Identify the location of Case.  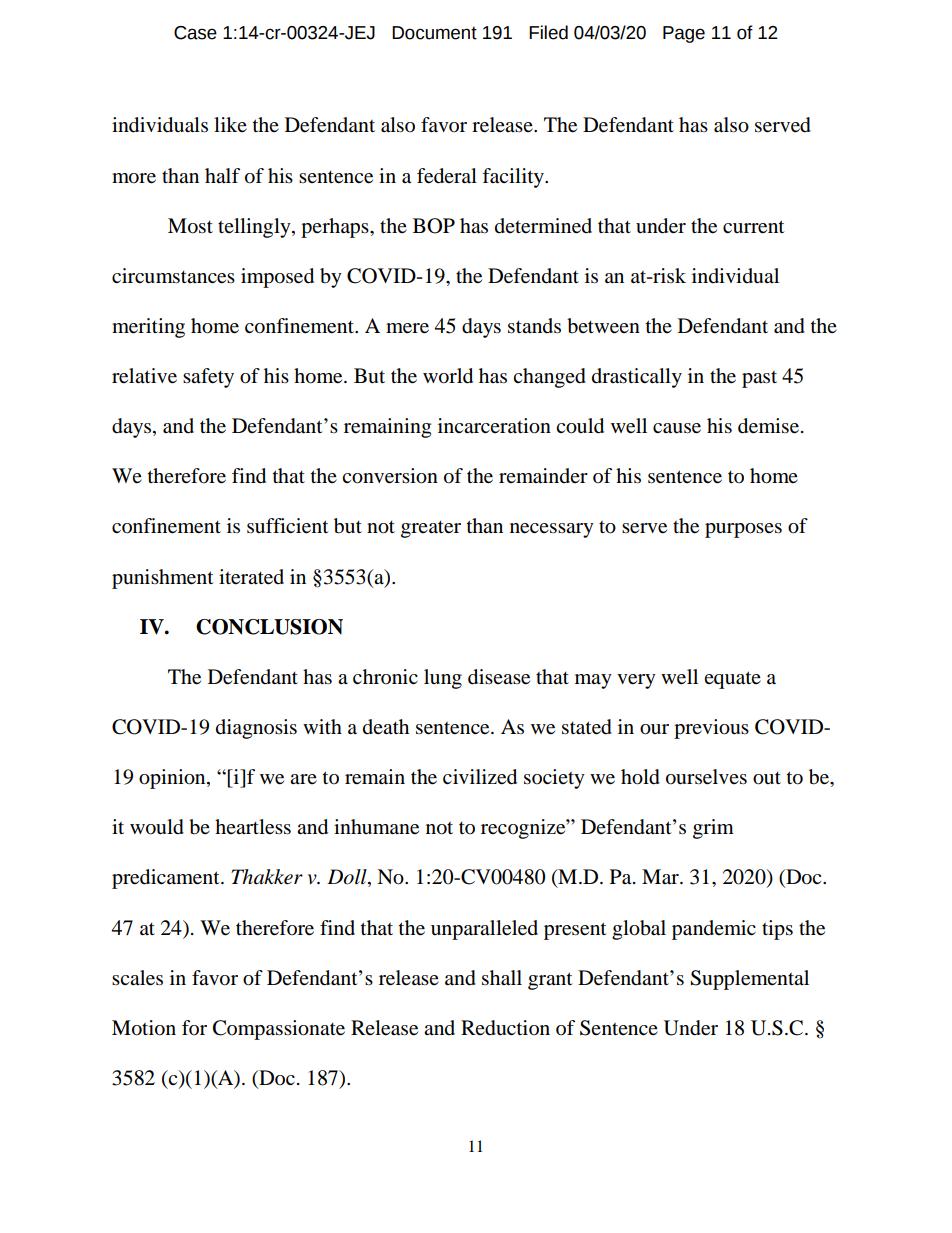
(195, 33).
